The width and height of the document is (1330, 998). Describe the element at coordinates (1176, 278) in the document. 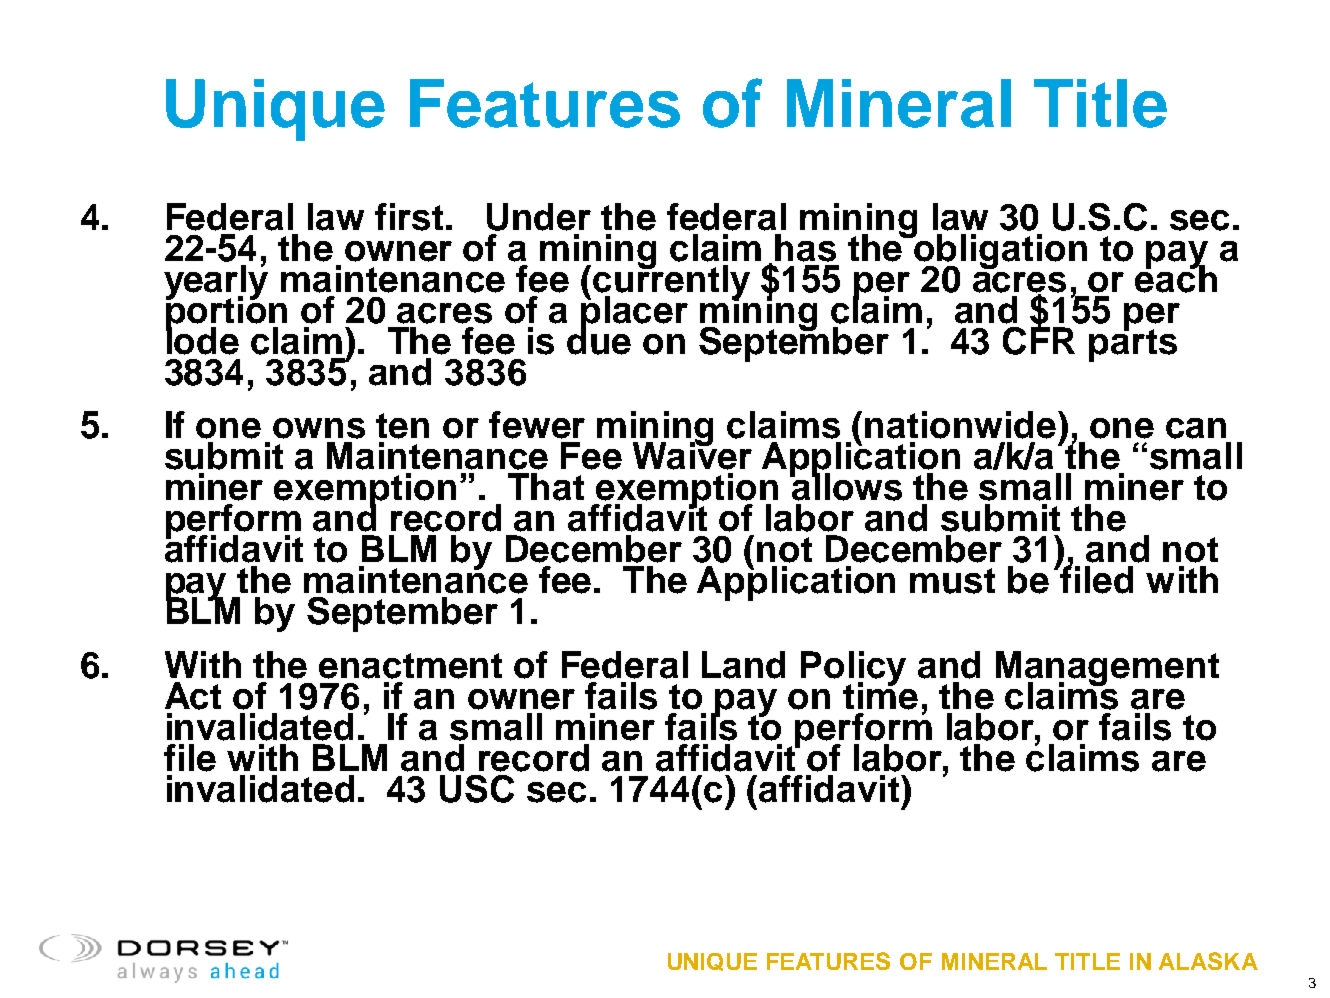

I see `each` at that location.
